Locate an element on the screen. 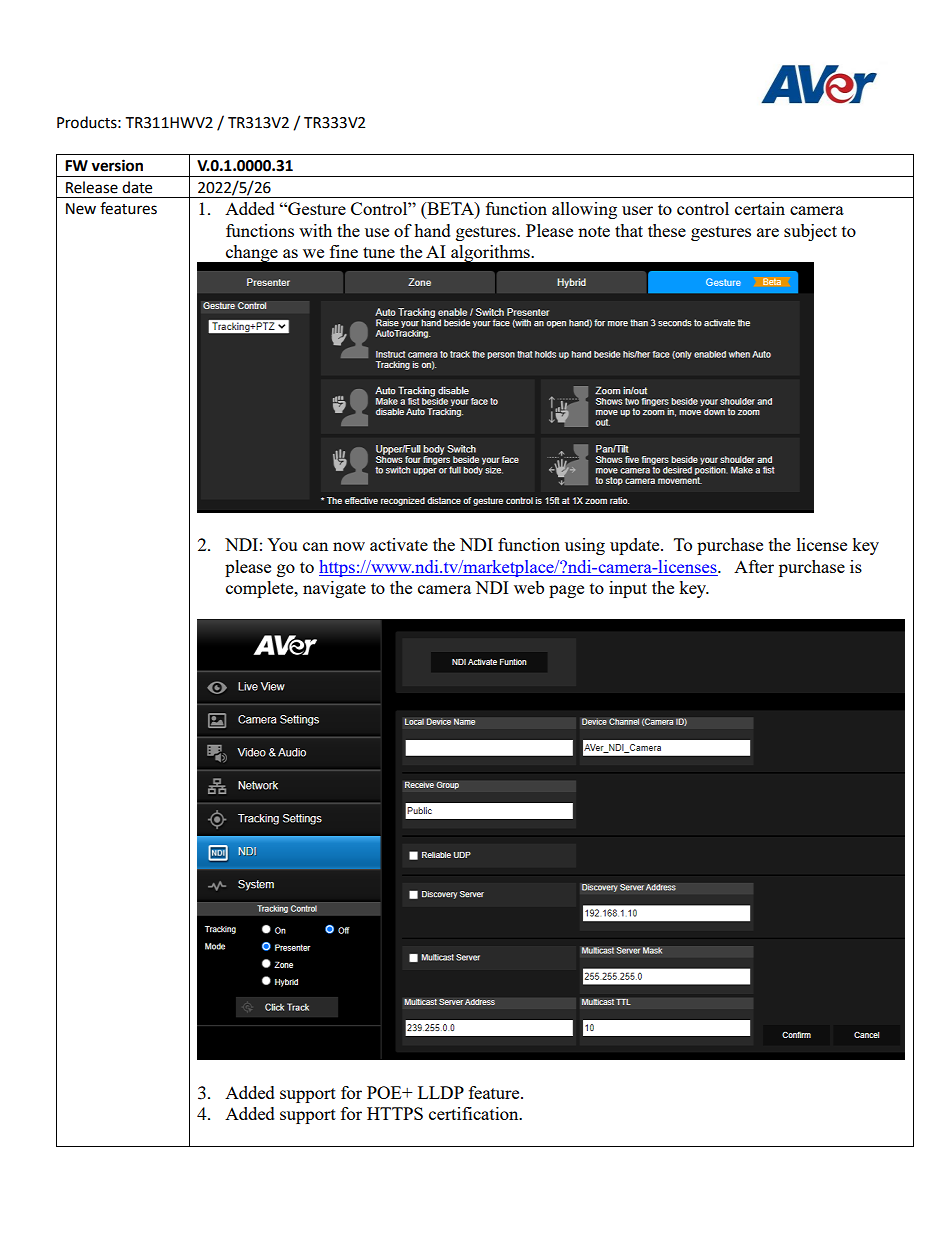  page is located at coordinates (566, 591).
